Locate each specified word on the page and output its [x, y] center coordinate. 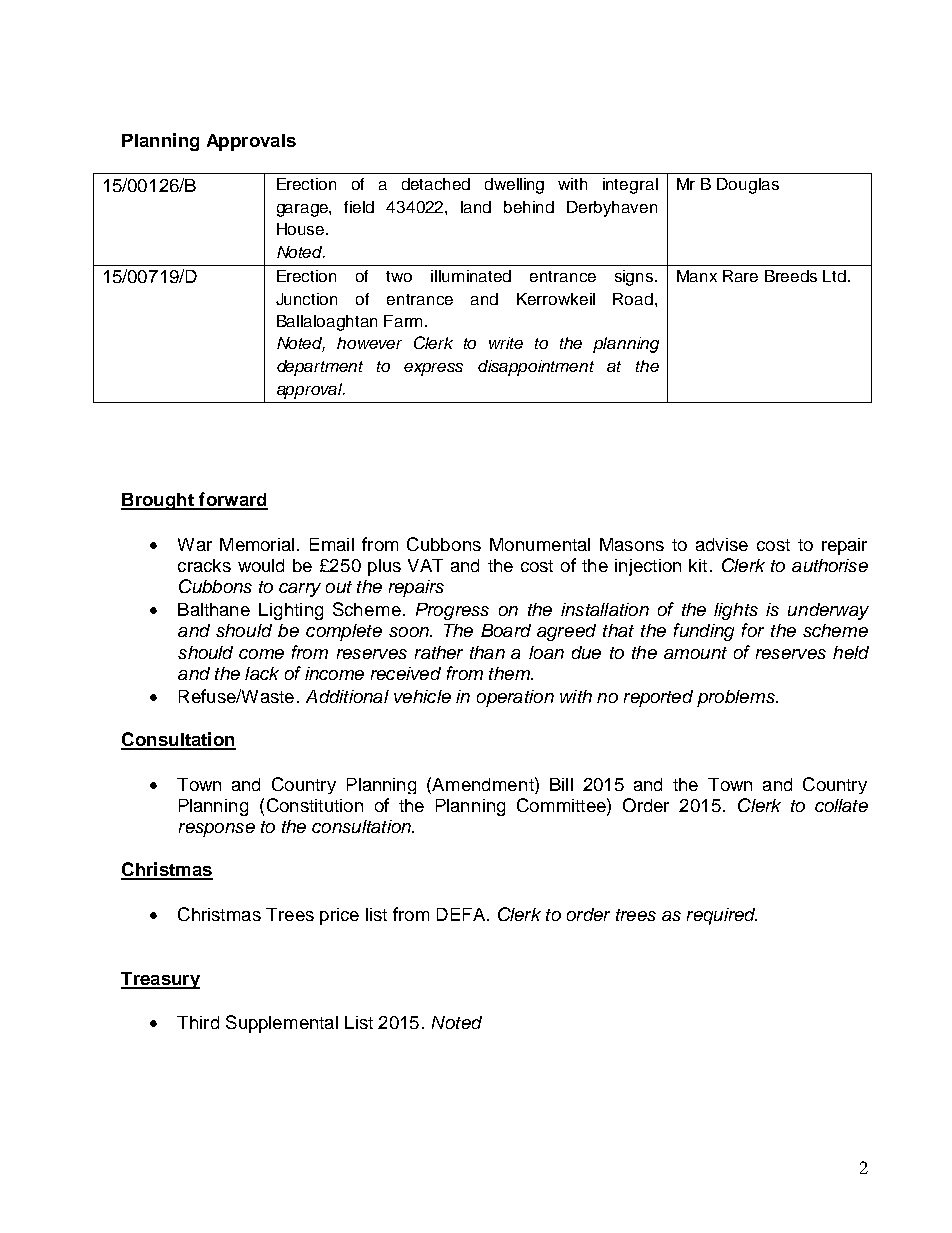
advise [722, 544]
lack [262, 673]
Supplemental [282, 1024]
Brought [158, 501]
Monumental [540, 544]
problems [737, 698]
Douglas [748, 186]
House [302, 229]
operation [515, 698]
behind [529, 207]
